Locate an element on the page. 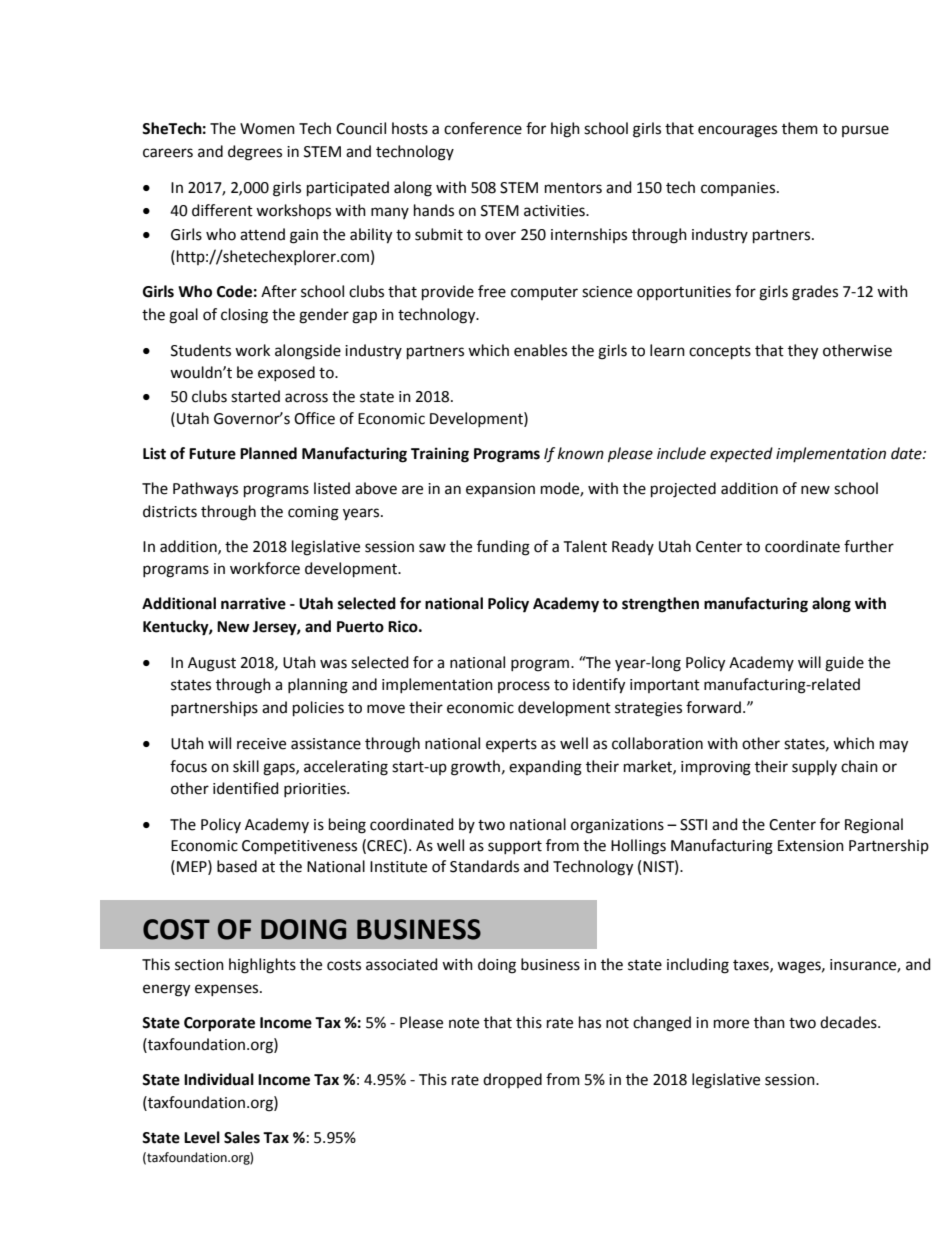 The height and width of the image is (1233, 952). them is located at coordinates (800, 128).
